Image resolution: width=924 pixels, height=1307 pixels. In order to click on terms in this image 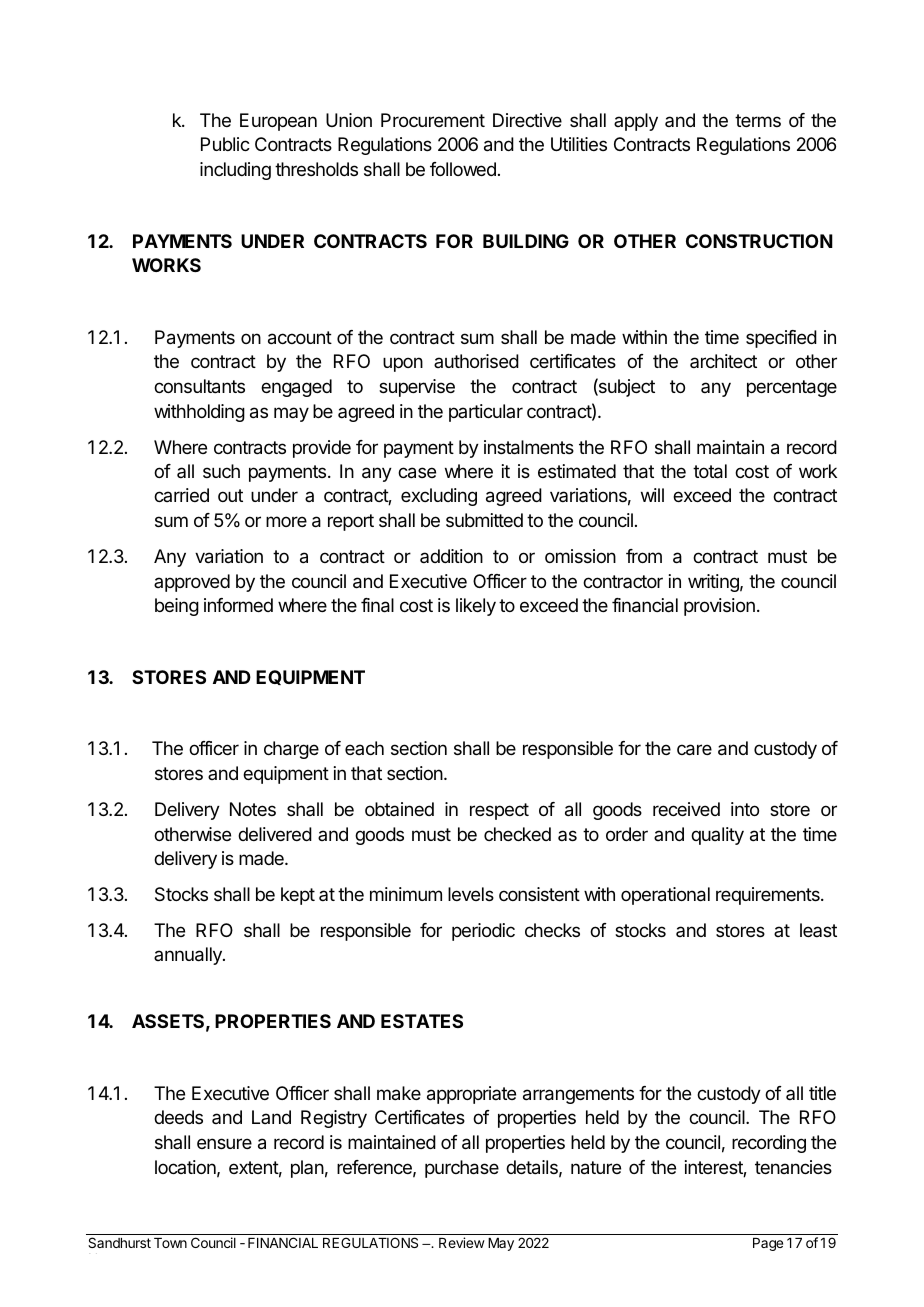, I will do `click(758, 120)`.
